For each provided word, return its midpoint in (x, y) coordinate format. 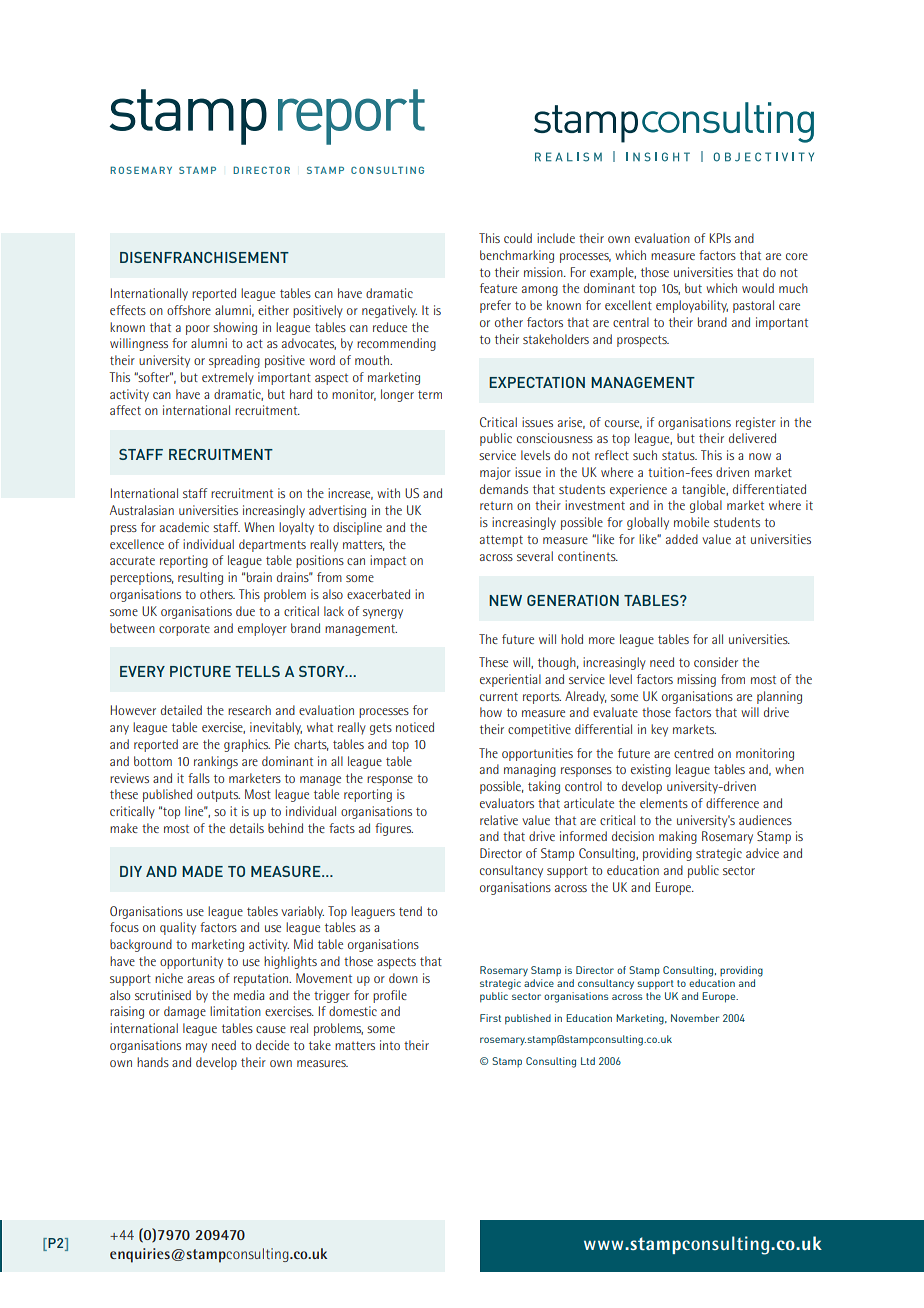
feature (498, 288)
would (758, 288)
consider (716, 662)
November (695, 1018)
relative (499, 820)
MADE (202, 871)
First (490, 1018)
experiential (510, 680)
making (678, 837)
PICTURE (200, 671)
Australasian (142, 510)
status (679, 456)
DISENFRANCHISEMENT (204, 257)
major (495, 473)
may (196, 1048)
